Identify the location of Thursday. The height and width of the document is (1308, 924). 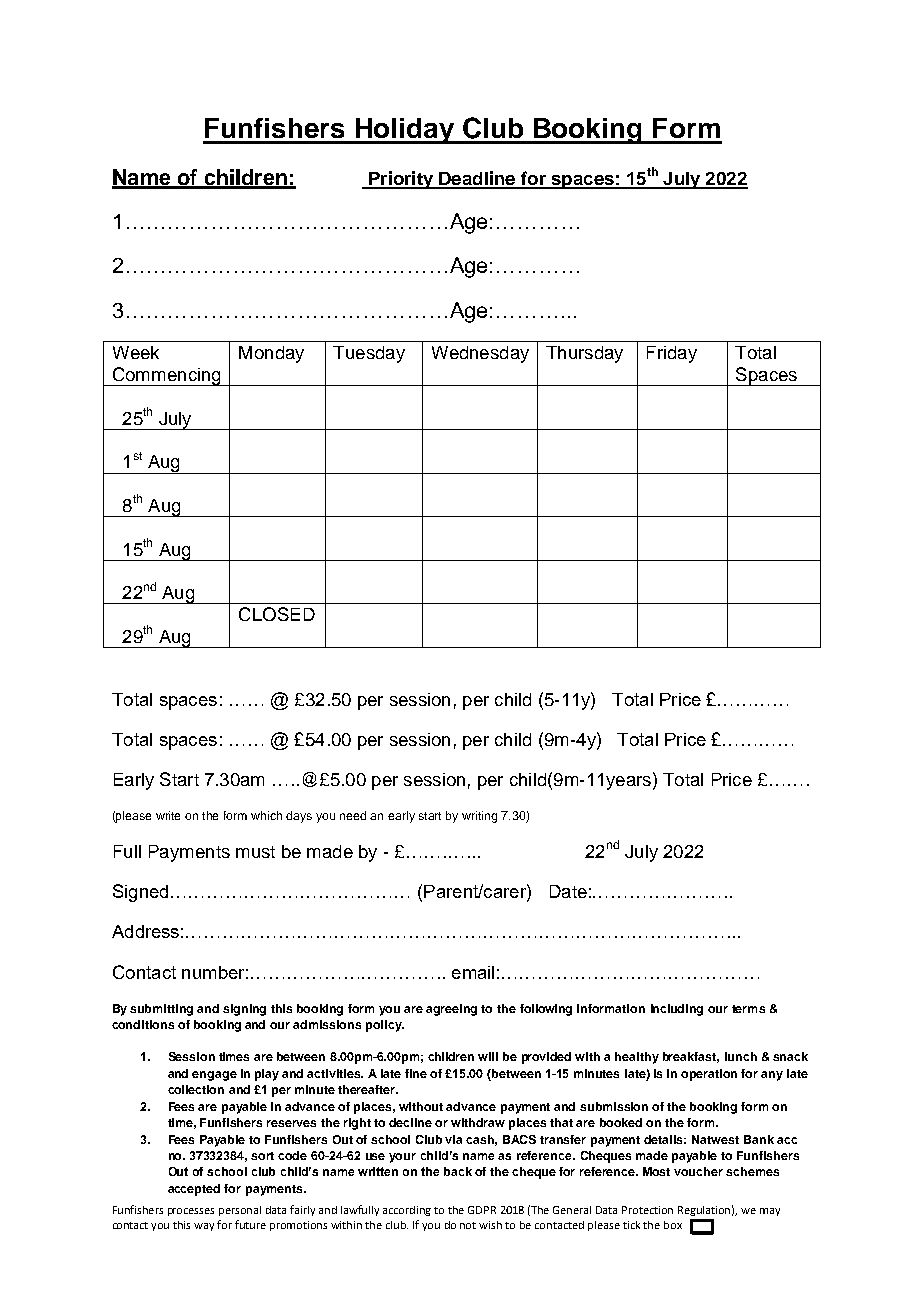
(584, 354).
